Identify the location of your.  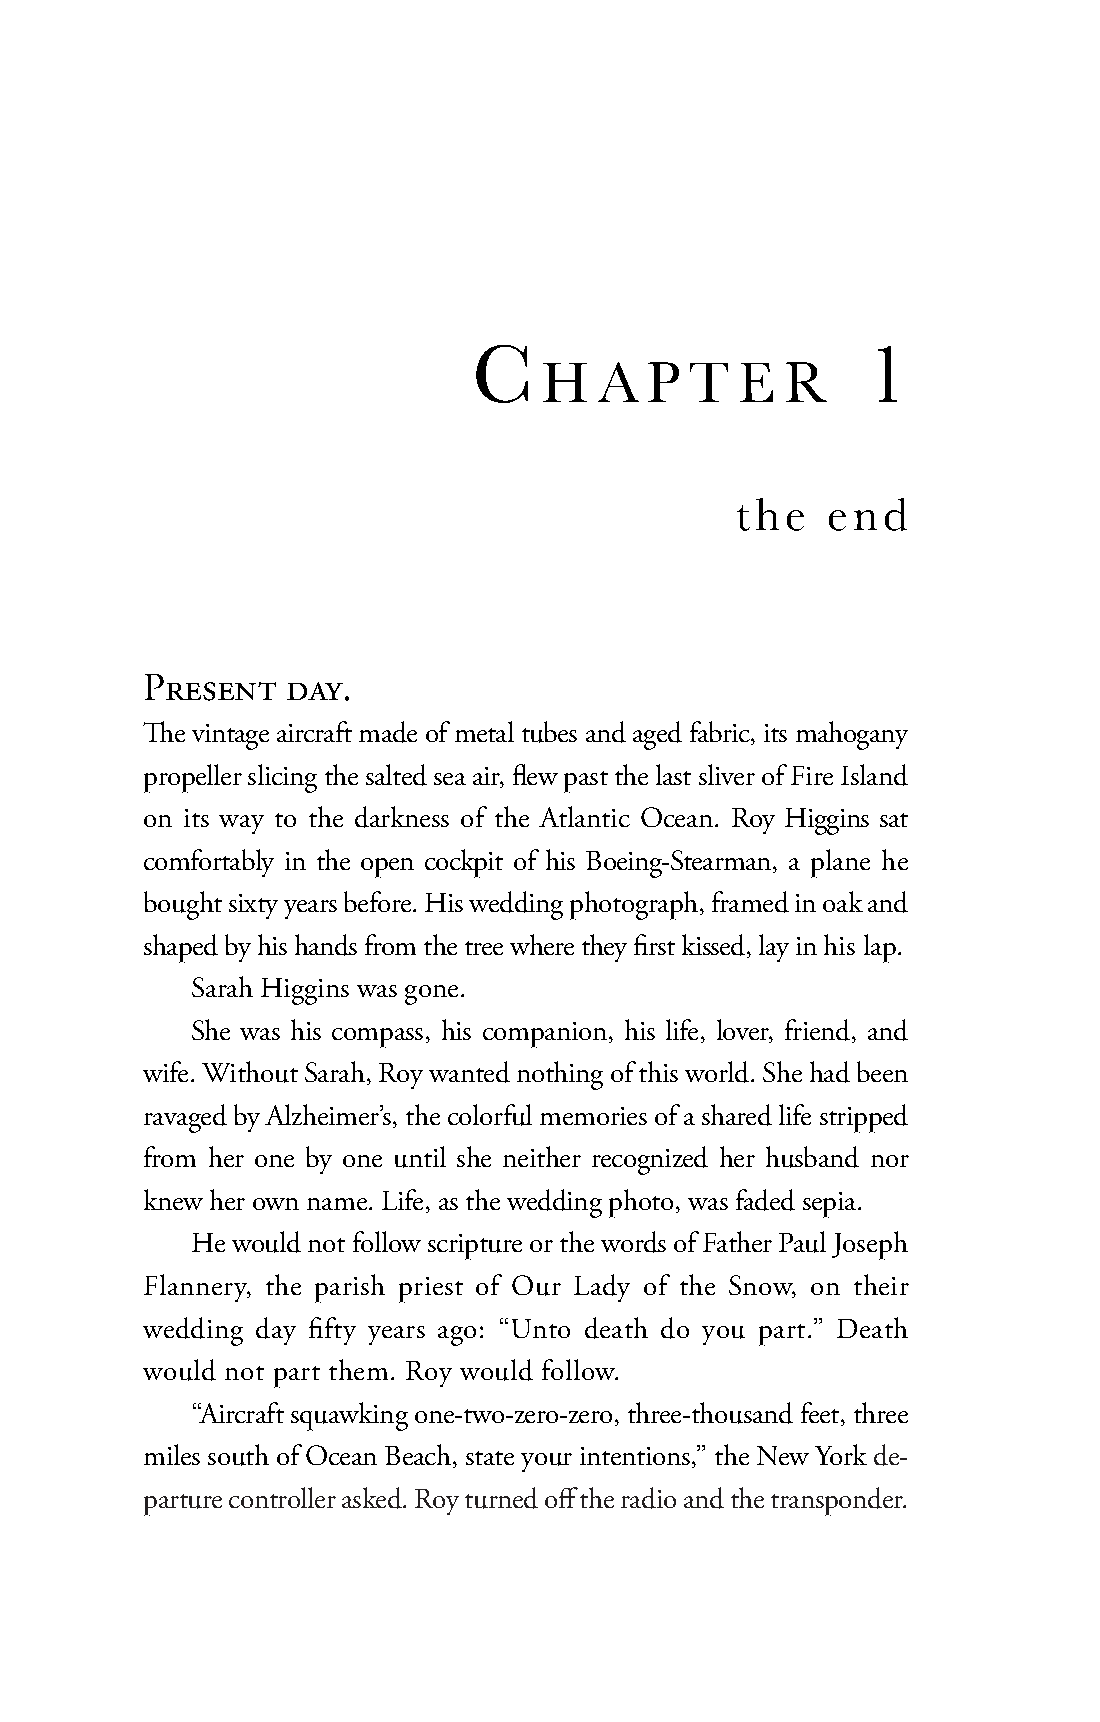
(546, 1462).
